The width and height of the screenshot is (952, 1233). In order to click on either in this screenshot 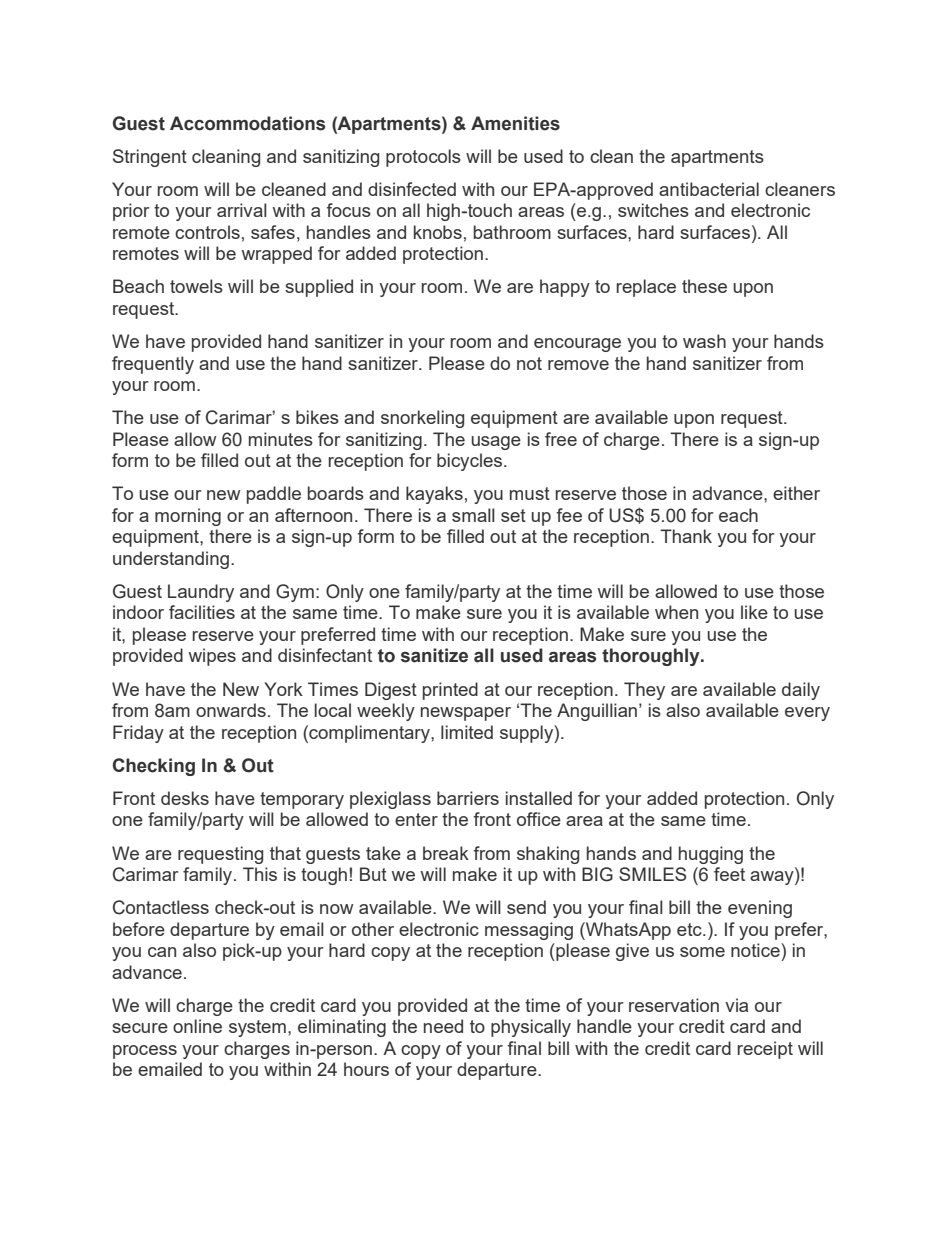, I will do `click(796, 493)`.
